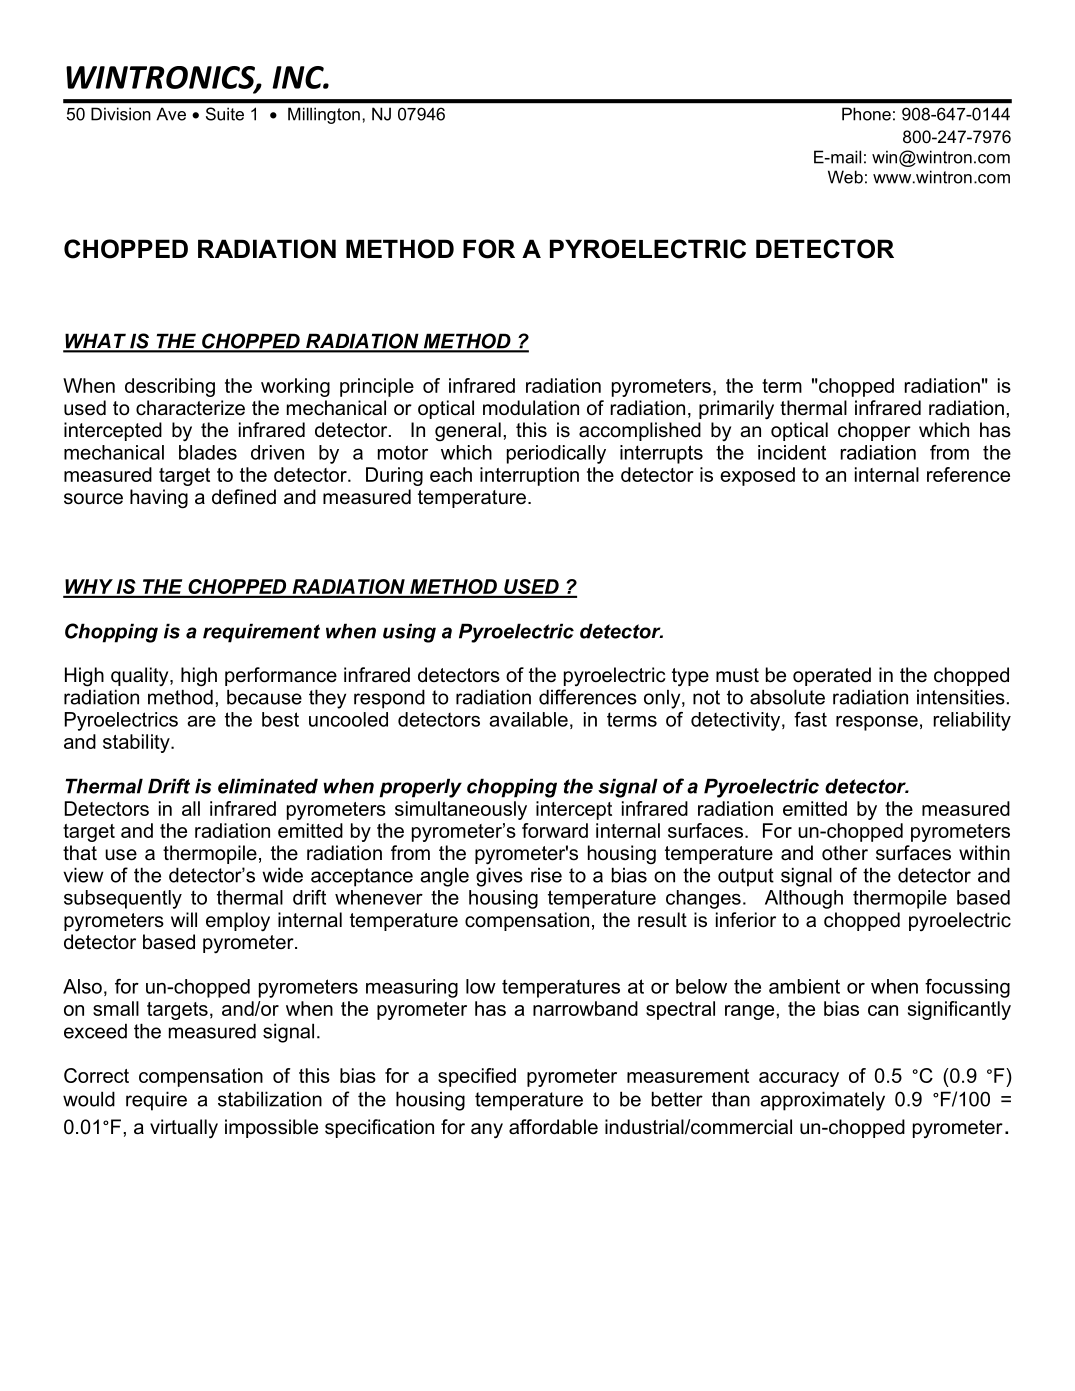 The width and height of the screenshot is (1075, 1391). I want to click on virtually, so click(184, 1129).
